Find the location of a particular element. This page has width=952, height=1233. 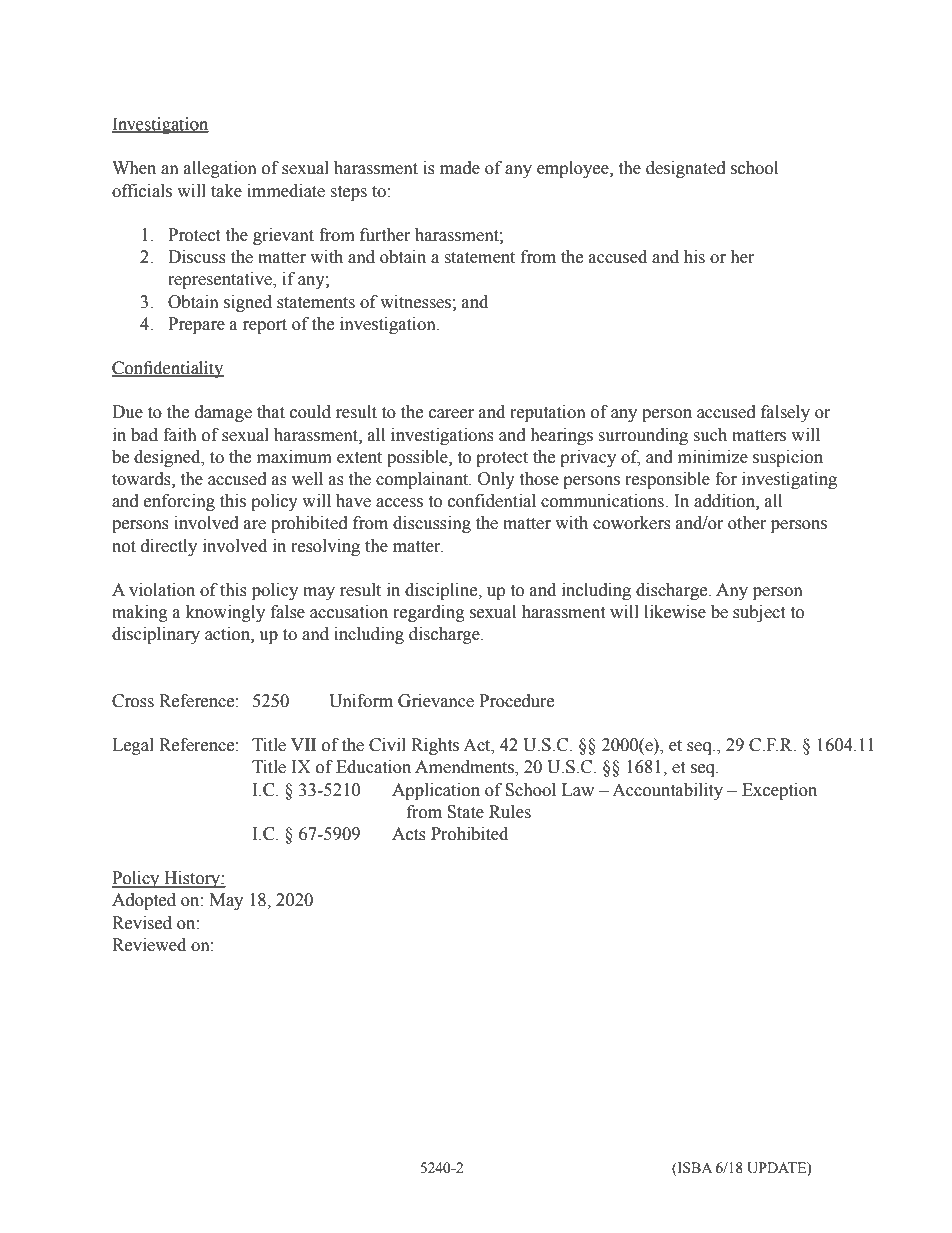

Accountability is located at coordinates (667, 791).
